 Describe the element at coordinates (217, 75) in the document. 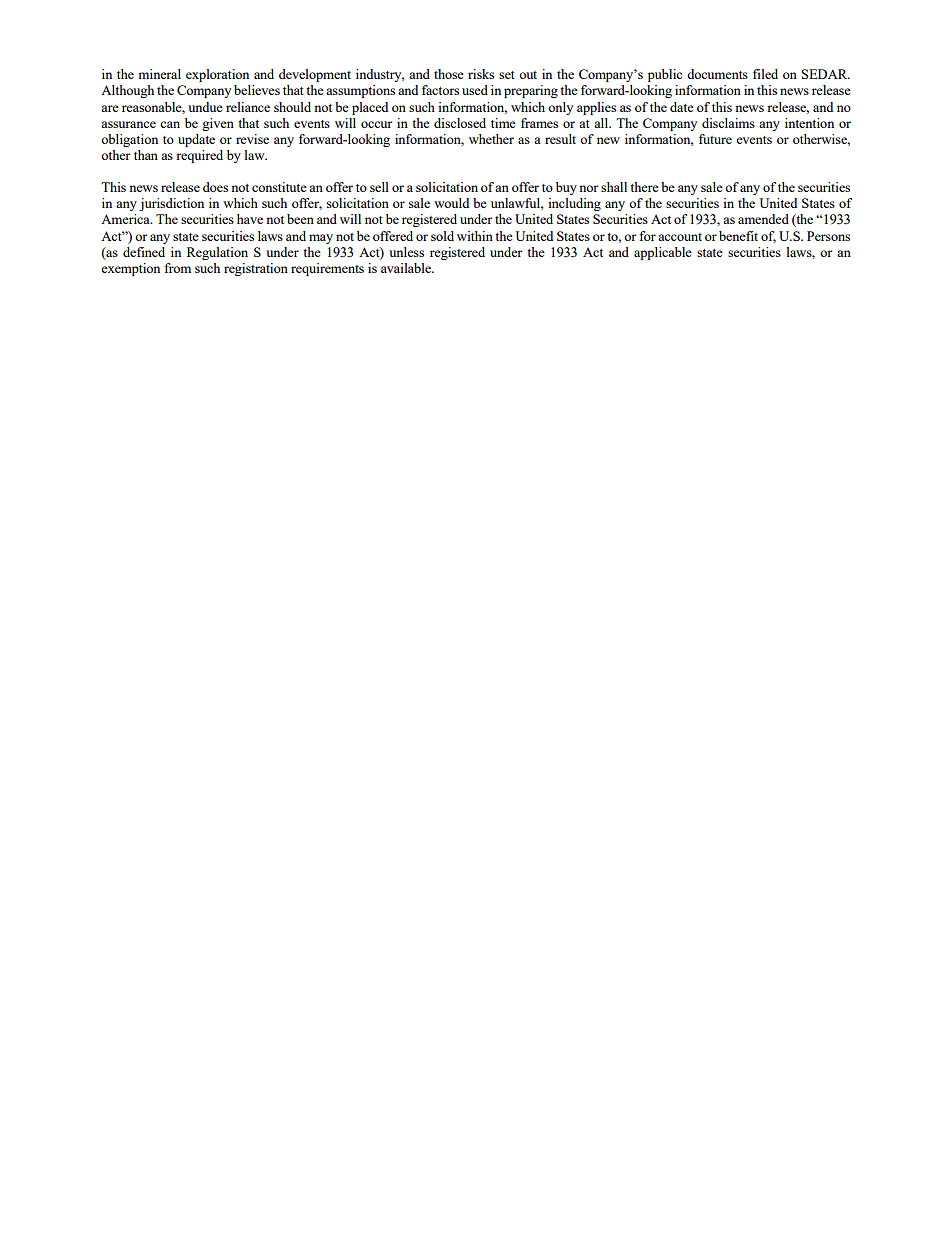

I see `exploration` at that location.
